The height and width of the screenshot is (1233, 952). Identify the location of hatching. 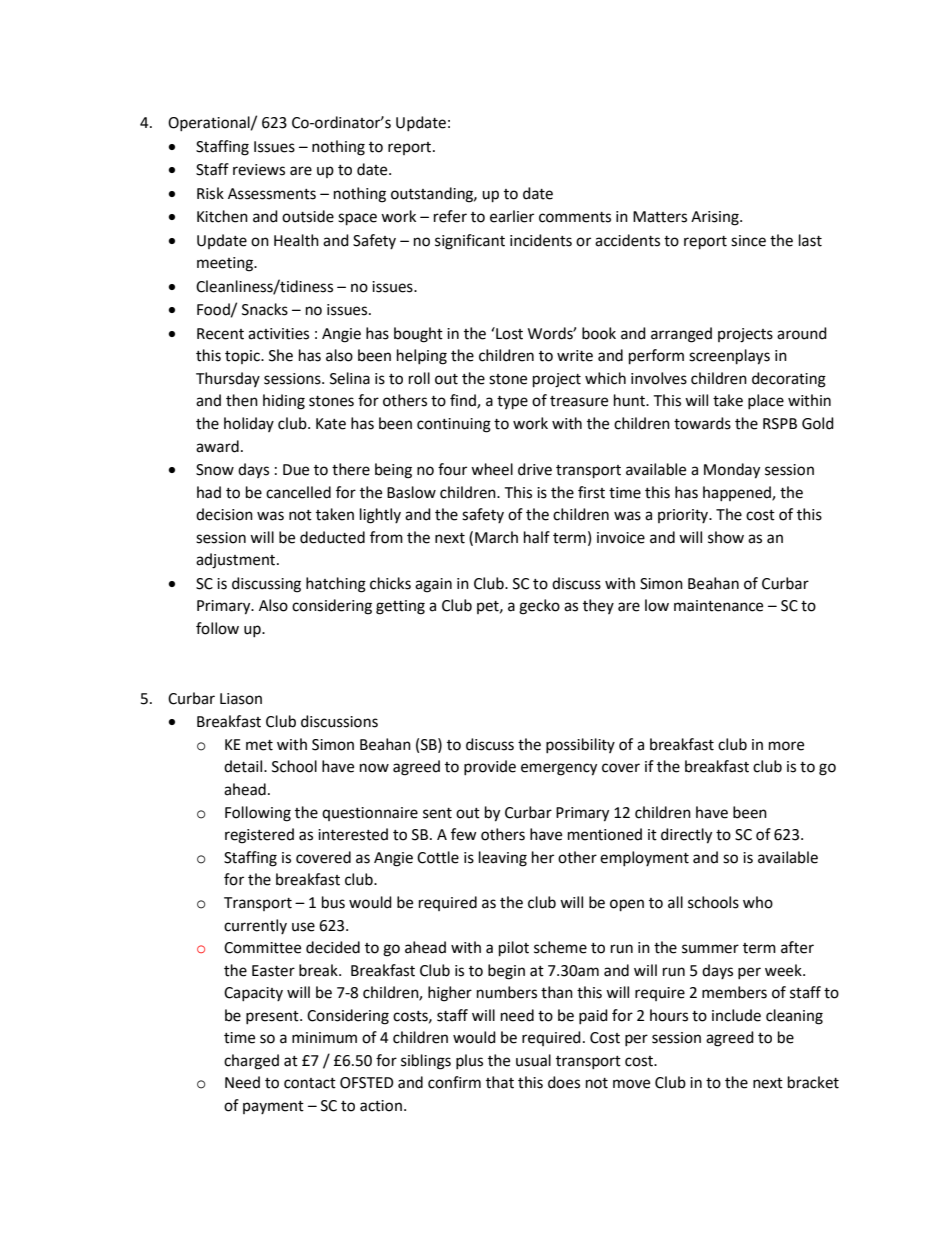
(336, 585).
